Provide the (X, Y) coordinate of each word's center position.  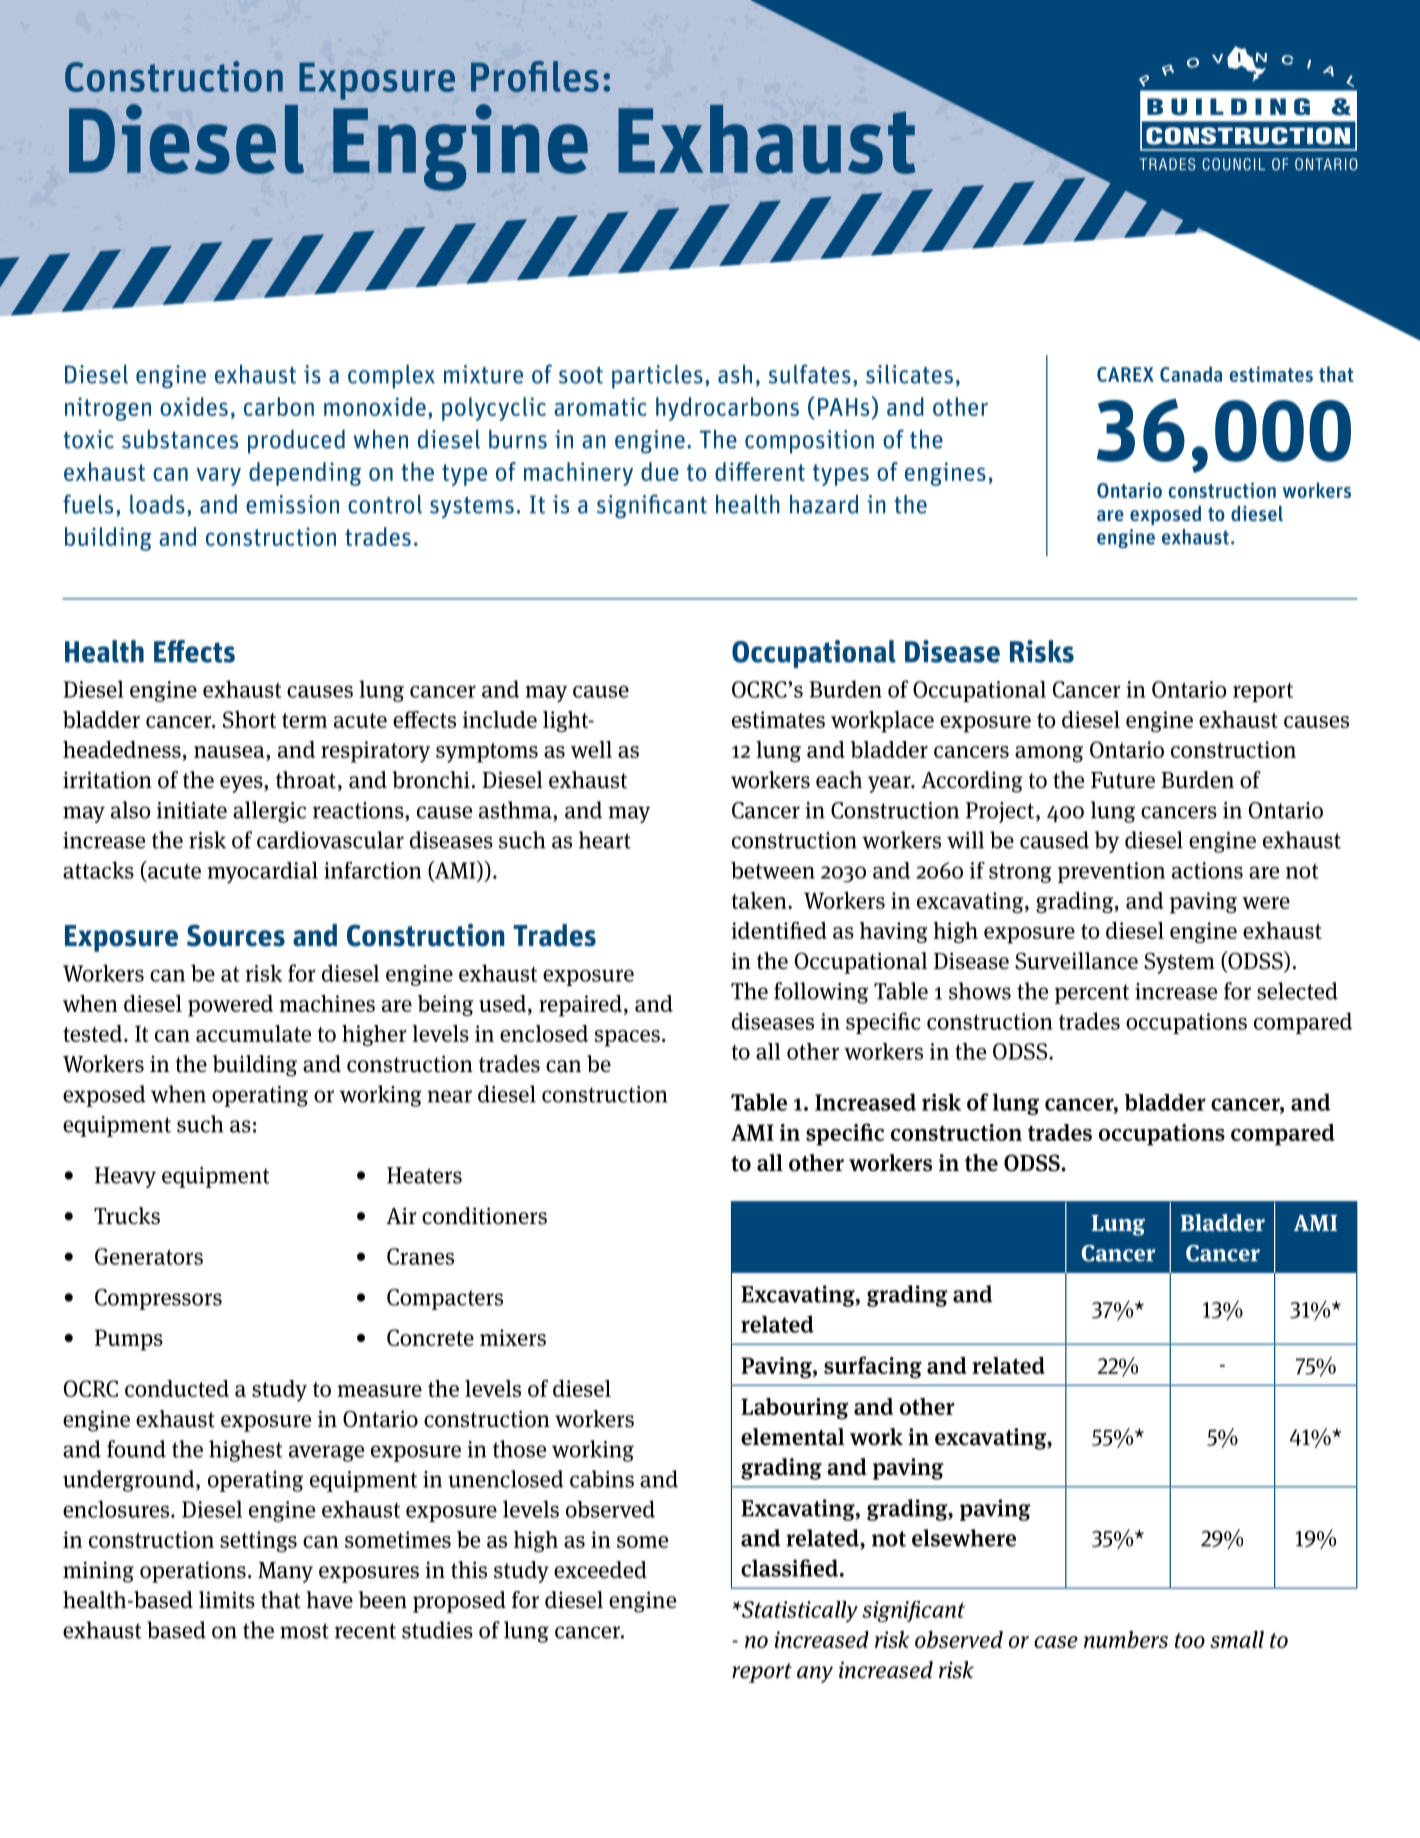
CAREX (1125, 374)
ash (735, 374)
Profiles (535, 76)
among (1049, 754)
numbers (1126, 1639)
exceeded (600, 1570)
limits (227, 1600)
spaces (627, 1038)
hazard (824, 504)
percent (1092, 994)
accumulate (254, 1033)
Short (249, 719)
